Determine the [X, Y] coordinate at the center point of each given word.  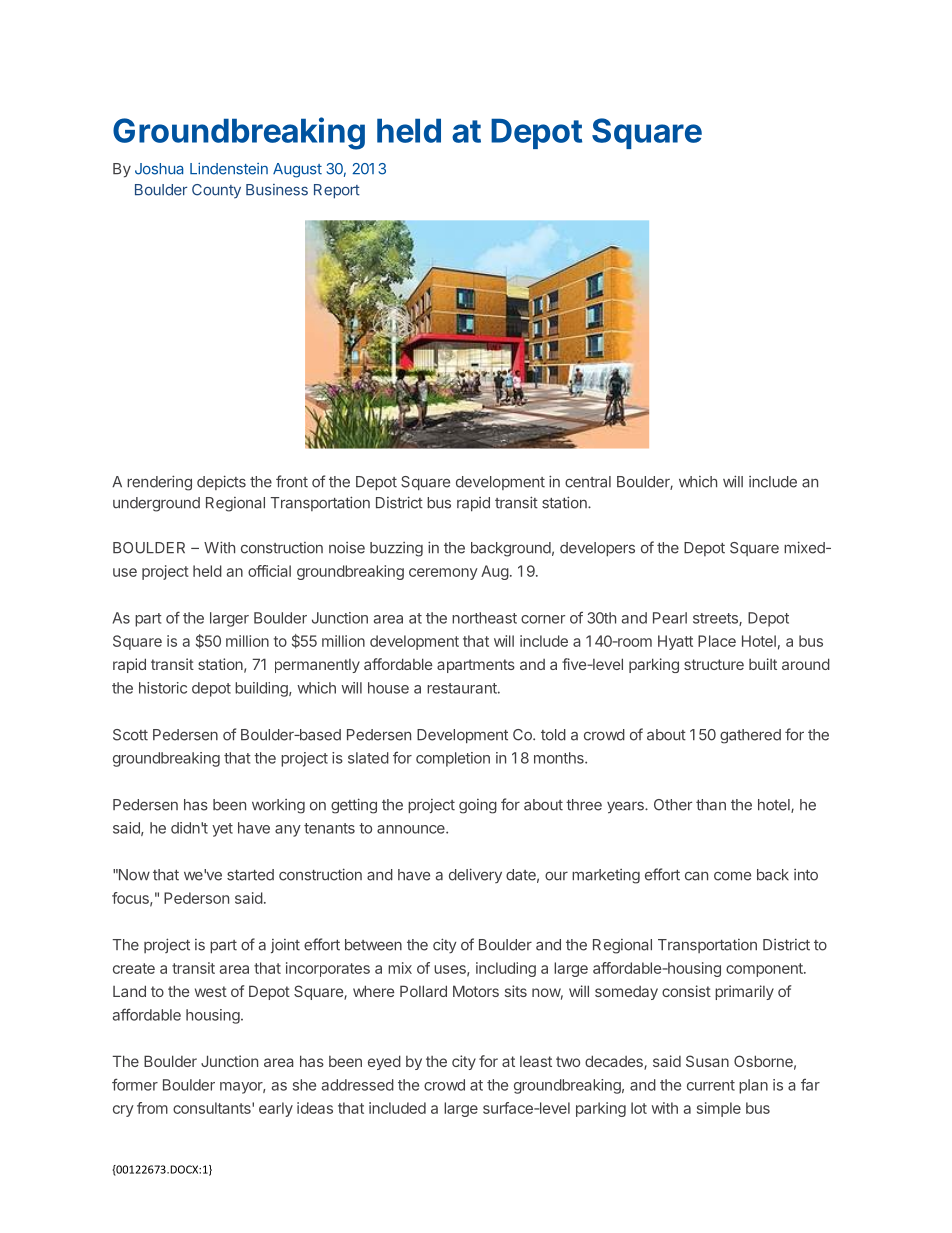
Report [337, 191]
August [297, 170]
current [711, 1085]
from [152, 1108]
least [536, 1061]
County [216, 191]
